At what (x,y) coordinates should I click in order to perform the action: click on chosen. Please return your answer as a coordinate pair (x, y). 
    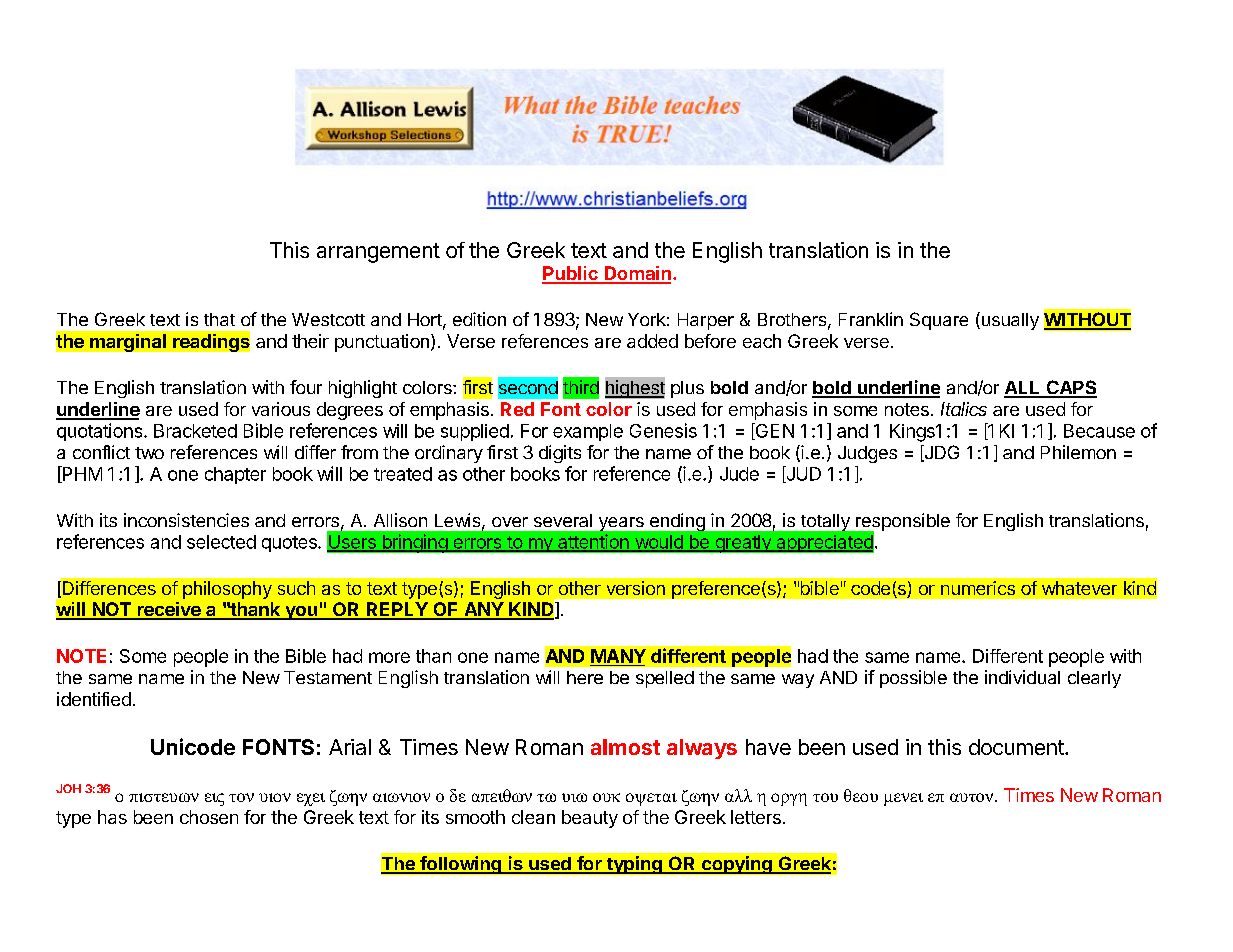
    Looking at the image, I should click on (209, 817).
